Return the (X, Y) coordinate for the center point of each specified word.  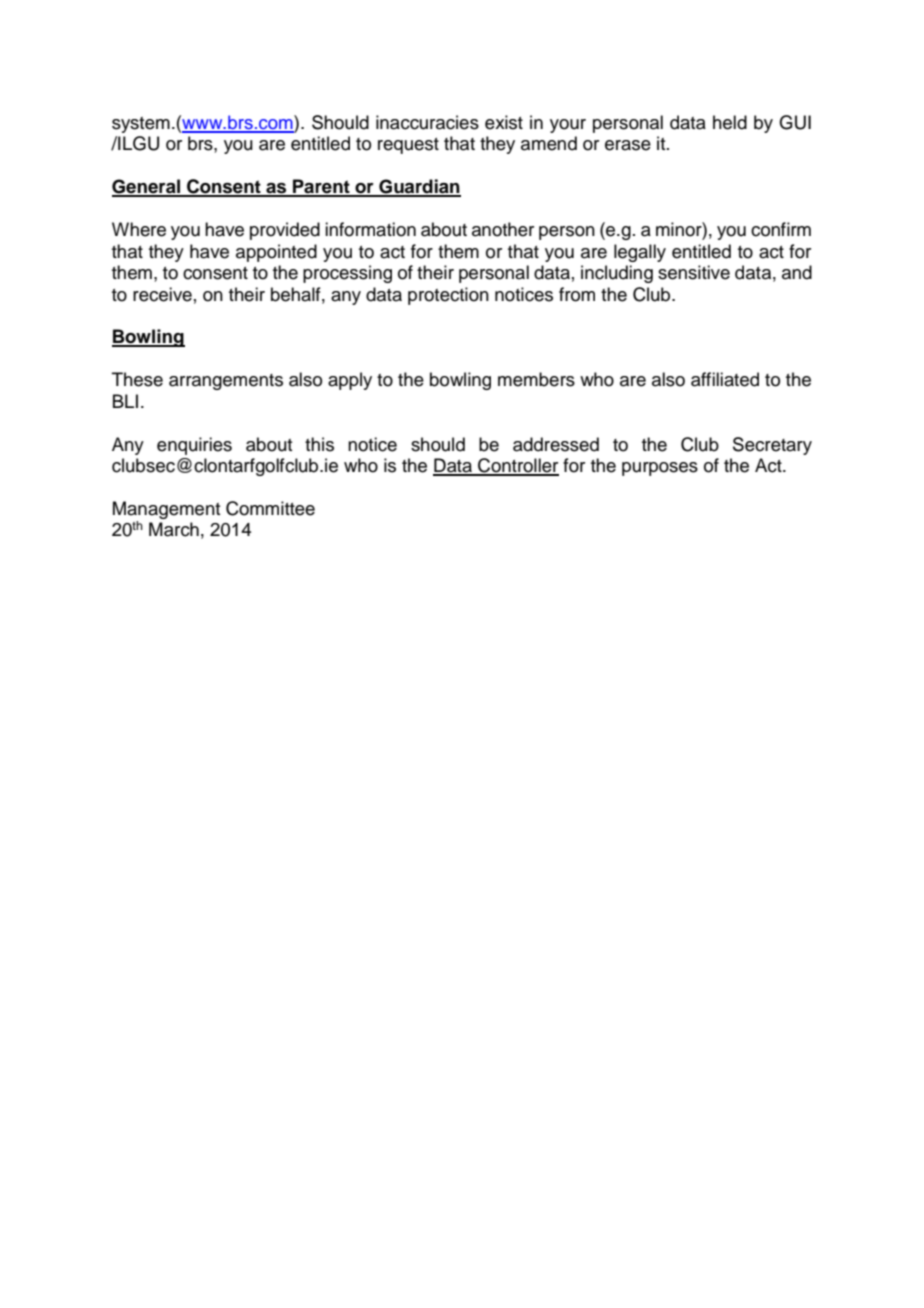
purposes (660, 469)
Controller (517, 466)
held (730, 122)
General (147, 187)
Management (166, 511)
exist (504, 122)
